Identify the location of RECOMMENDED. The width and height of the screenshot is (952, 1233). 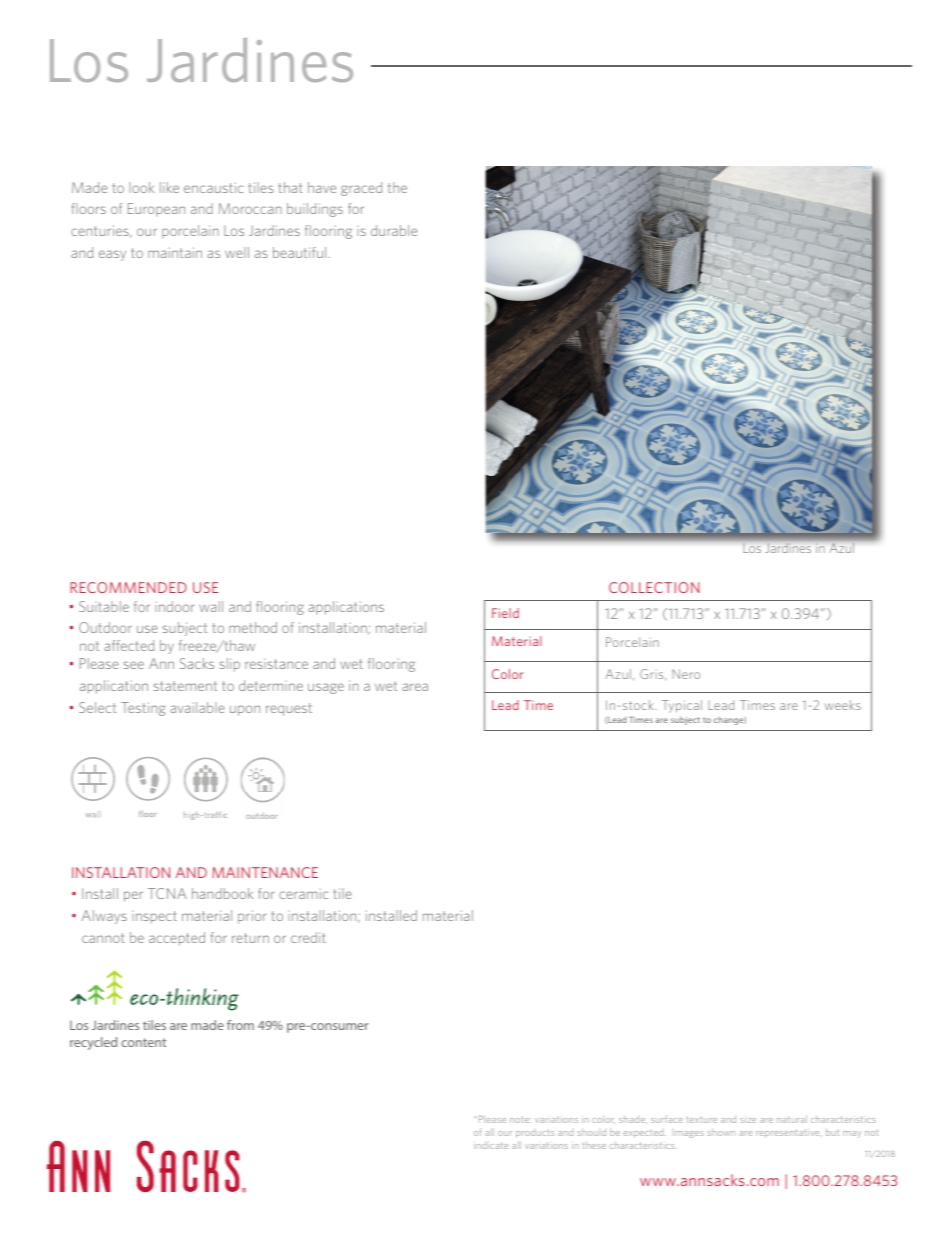
(128, 587).
